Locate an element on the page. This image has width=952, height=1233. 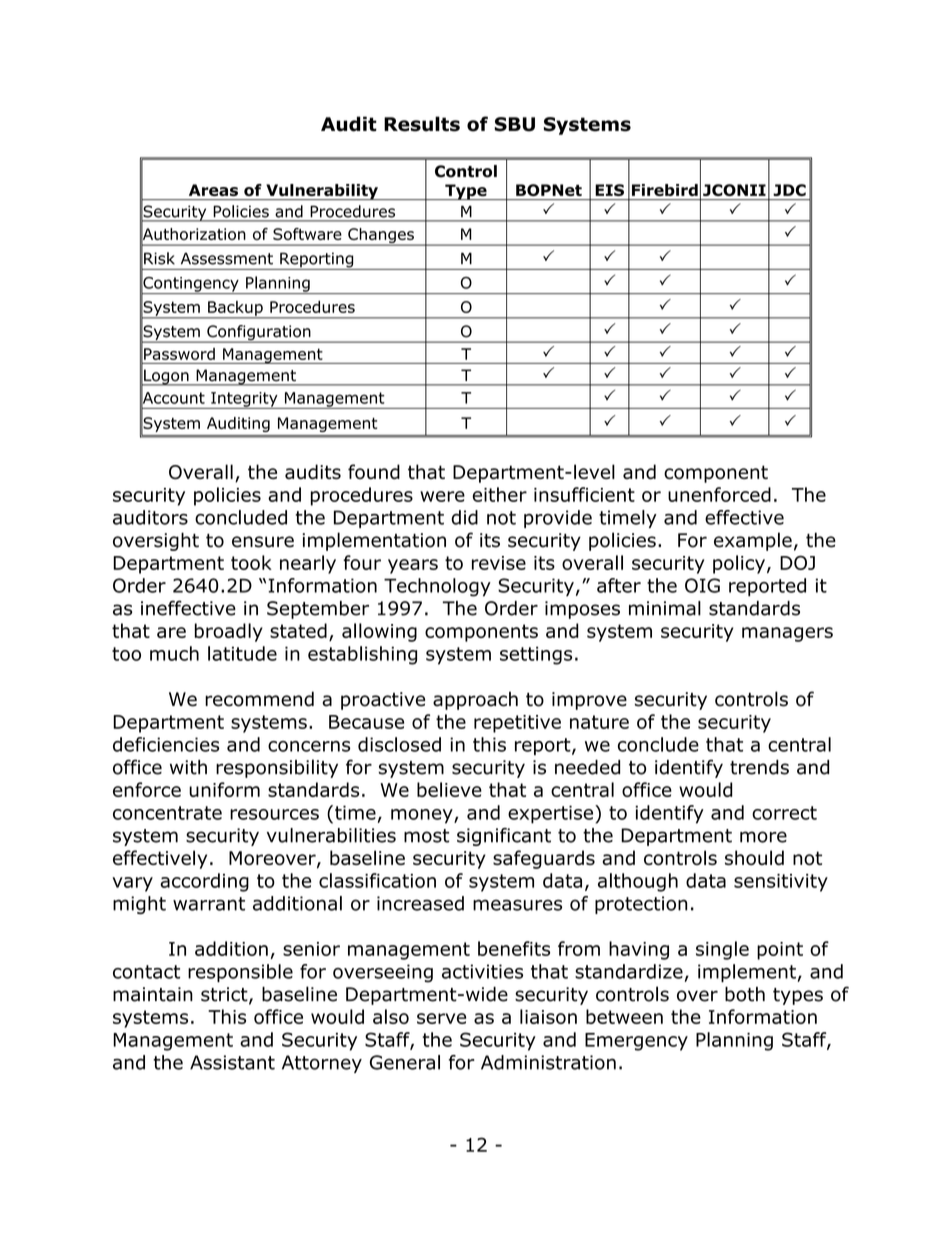
Firebird is located at coordinates (665, 190).
